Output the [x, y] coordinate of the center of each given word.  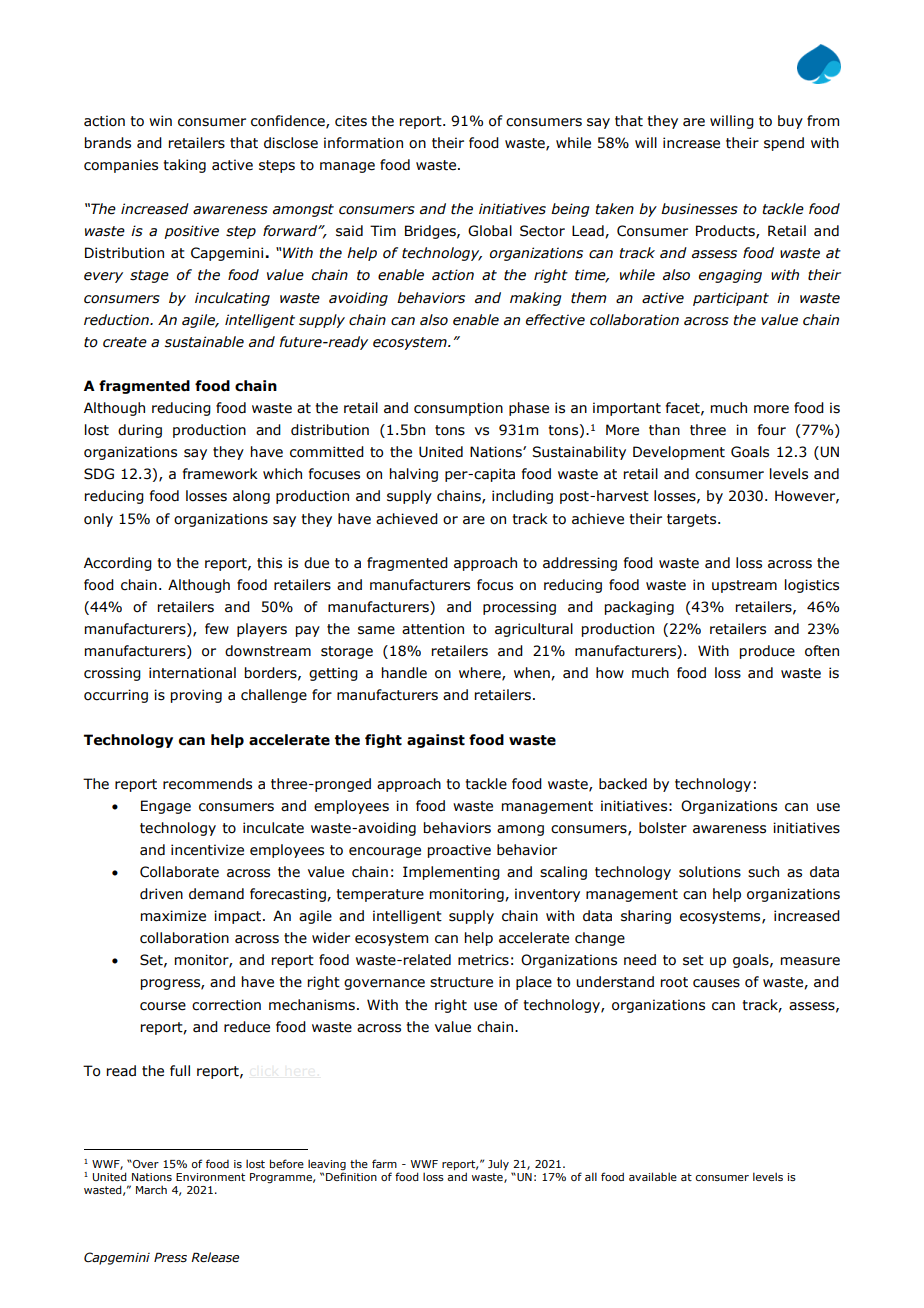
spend [784, 144]
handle [404, 673]
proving [196, 696]
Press [170, 1257]
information [363, 143]
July [498, 1164]
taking [184, 166]
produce [767, 652]
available [653, 1176]
